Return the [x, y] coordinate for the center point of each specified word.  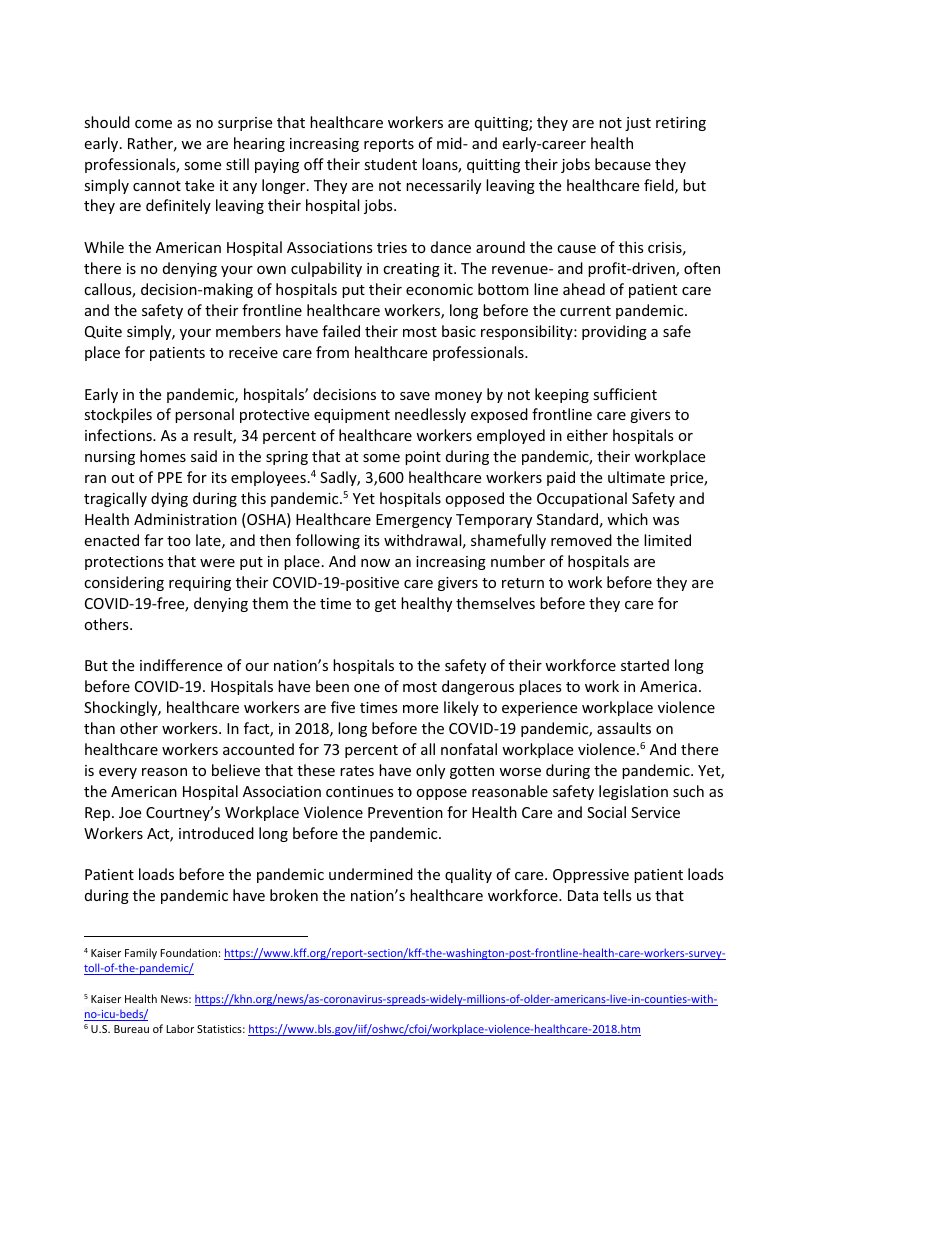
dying [169, 499]
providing [614, 332]
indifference [181, 665]
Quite [103, 332]
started [645, 665]
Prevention [405, 812]
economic [439, 289]
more [420, 709]
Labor [180, 1028]
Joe [130, 812]
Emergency [414, 521]
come [153, 124]
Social [606, 812]
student [390, 164]
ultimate [636, 477]
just [638, 124]
